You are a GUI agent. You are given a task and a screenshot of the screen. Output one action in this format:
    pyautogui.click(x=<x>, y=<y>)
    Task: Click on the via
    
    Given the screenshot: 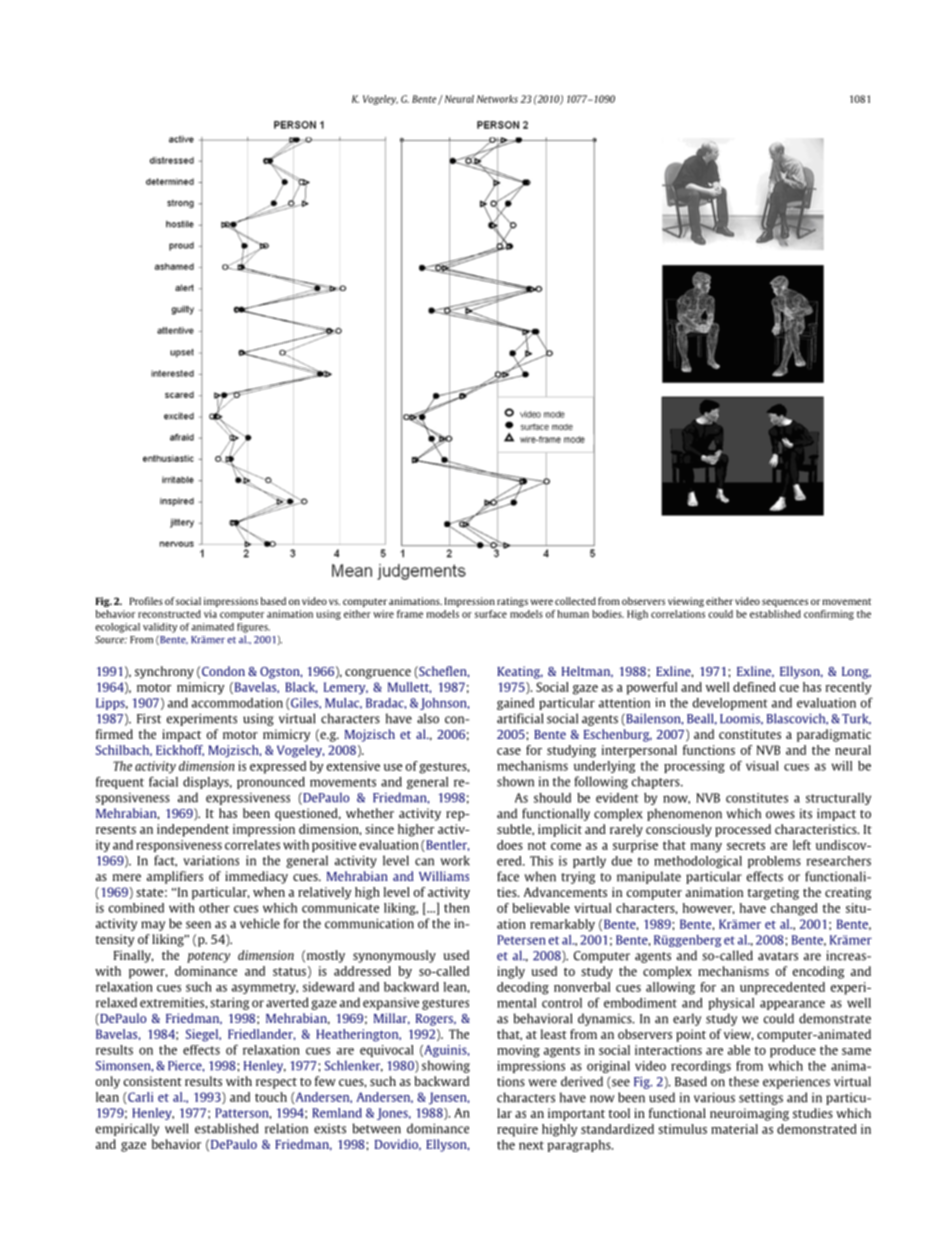 What is the action you would take?
    pyautogui.click(x=210, y=614)
